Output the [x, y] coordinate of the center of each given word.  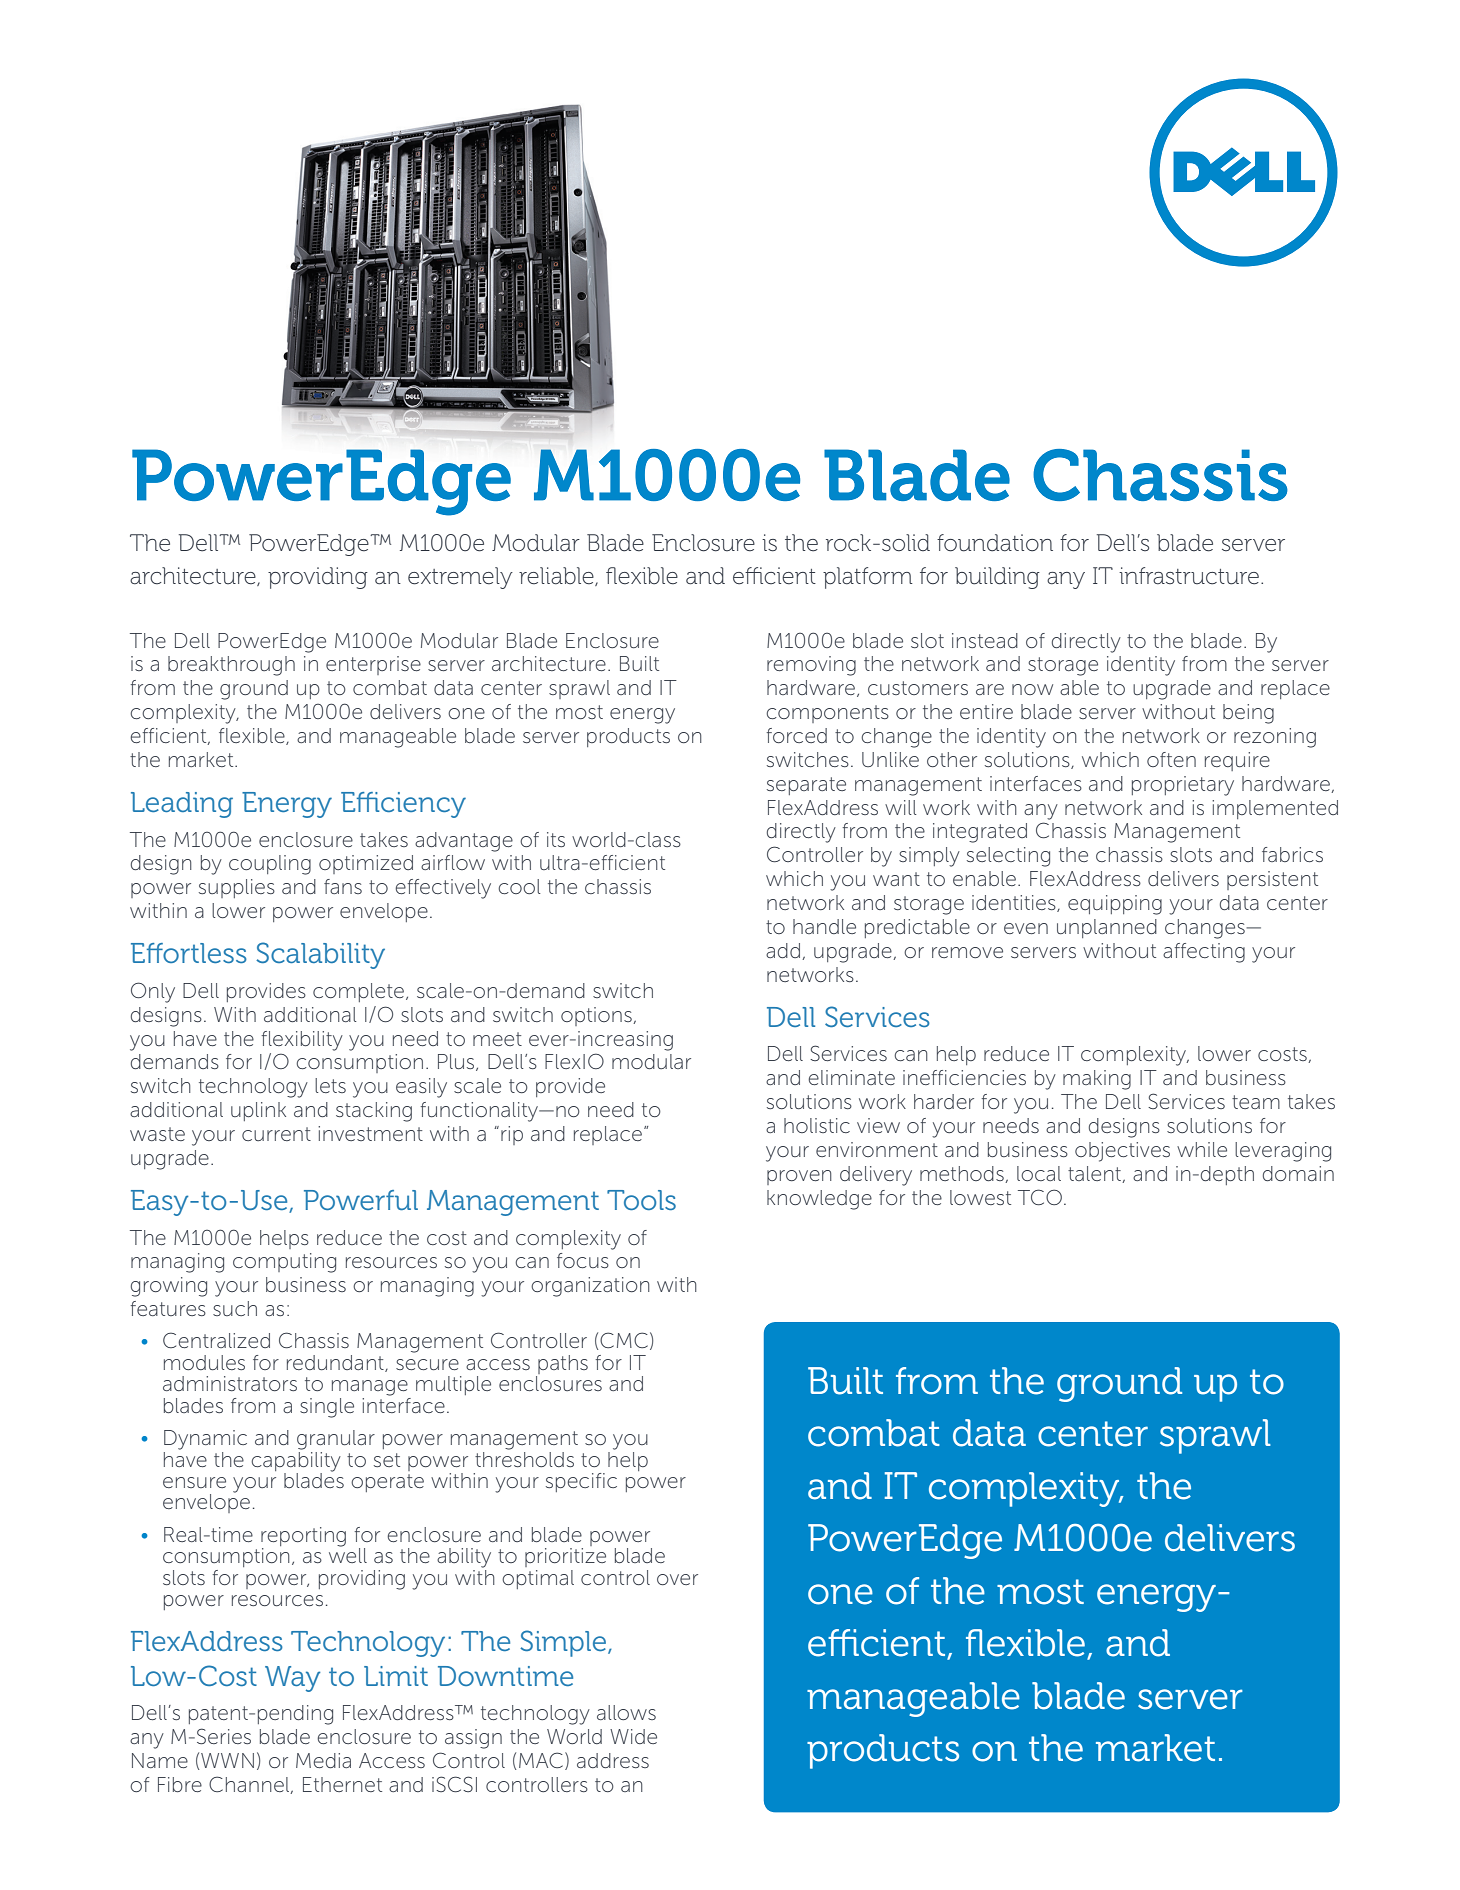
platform [868, 578]
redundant [336, 1363]
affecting [1204, 953]
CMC [623, 1341]
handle [824, 926]
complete [358, 992]
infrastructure [1189, 576]
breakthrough [231, 666]
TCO [1041, 1197]
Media [323, 1760]
